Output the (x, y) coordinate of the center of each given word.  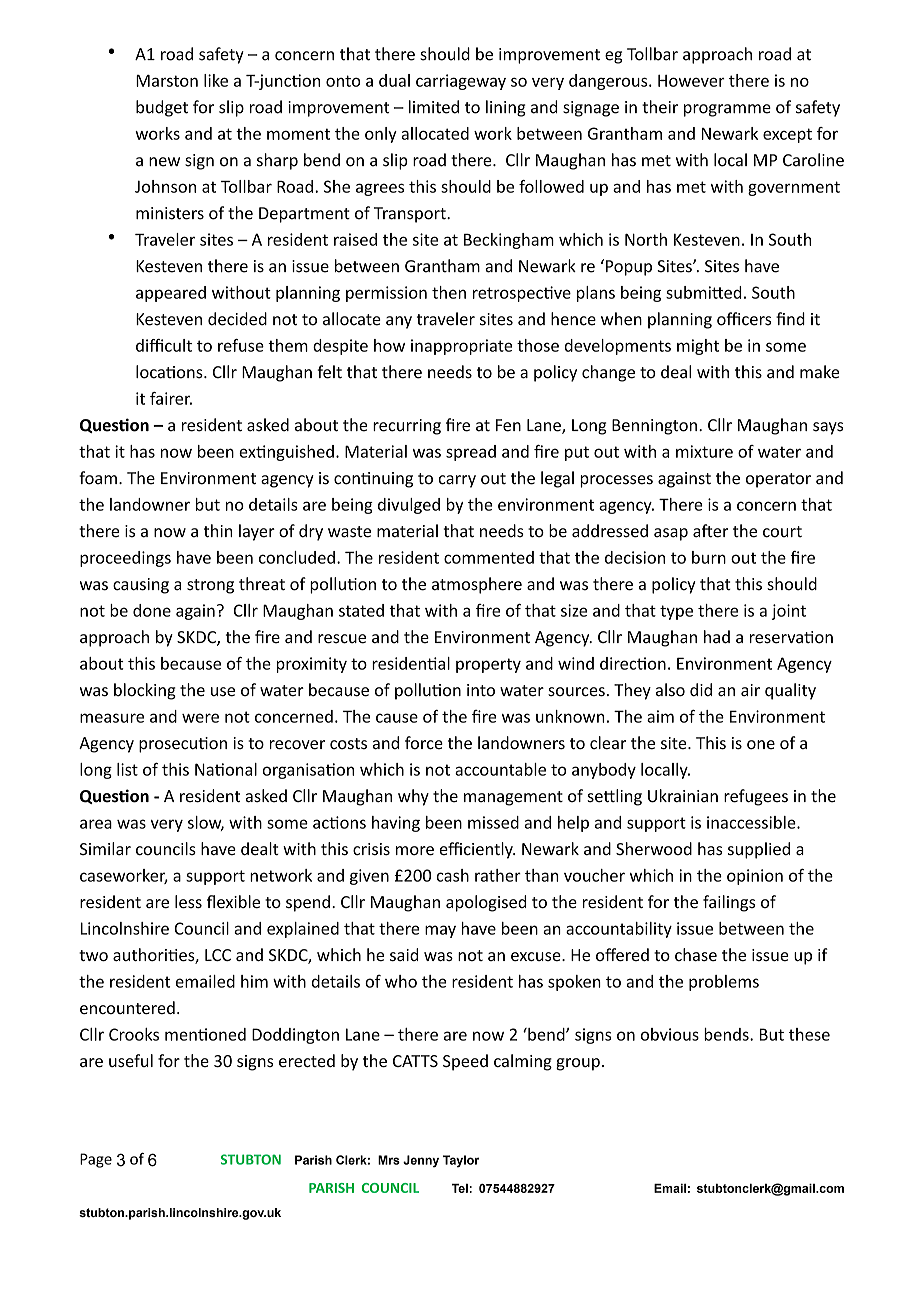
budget (162, 108)
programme (727, 110)
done (152, 610)
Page (96, 1160)
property (488, 665)
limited (434, 107)
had (717, 637)
